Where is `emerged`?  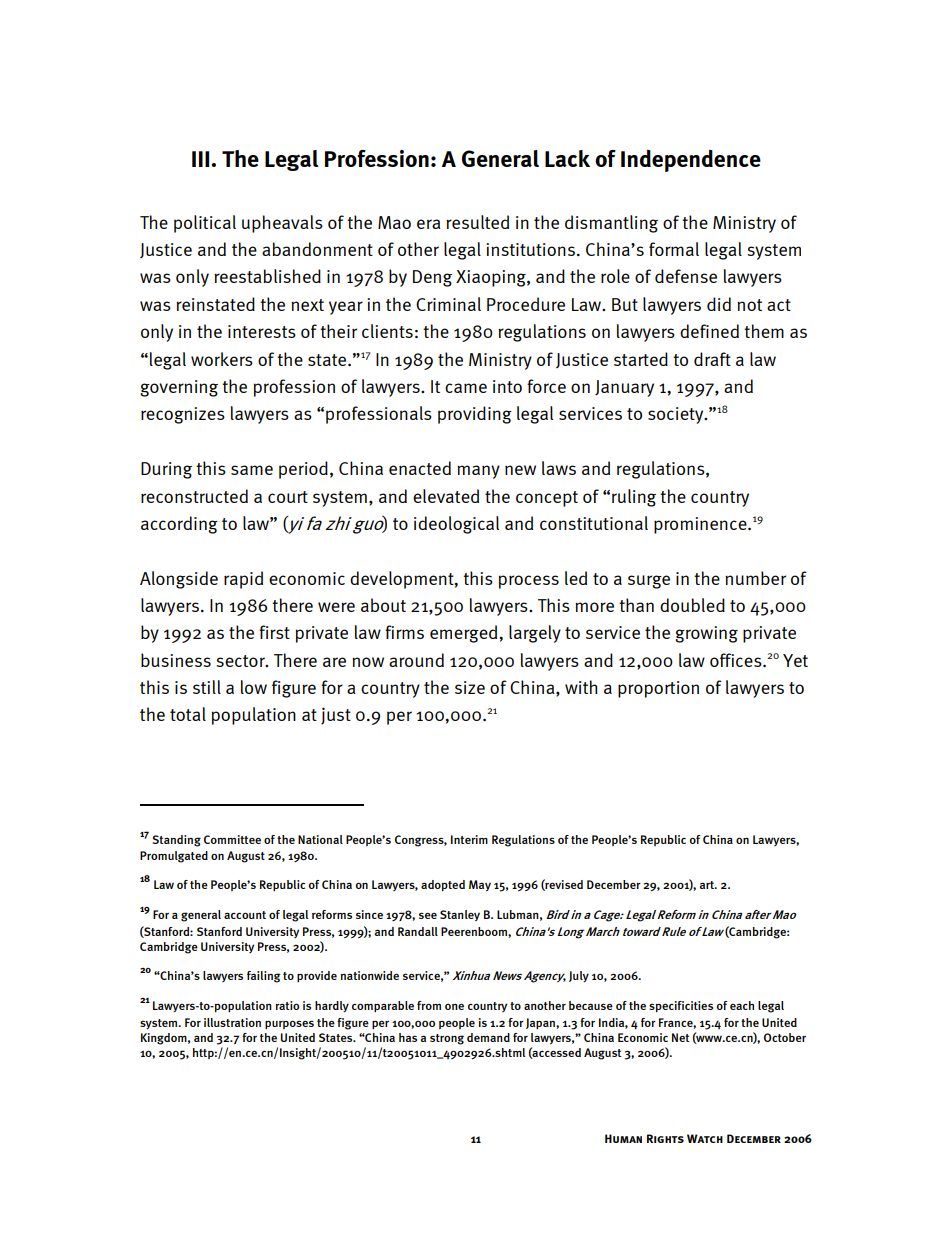 emerged is located at coordinates (463, 634).
